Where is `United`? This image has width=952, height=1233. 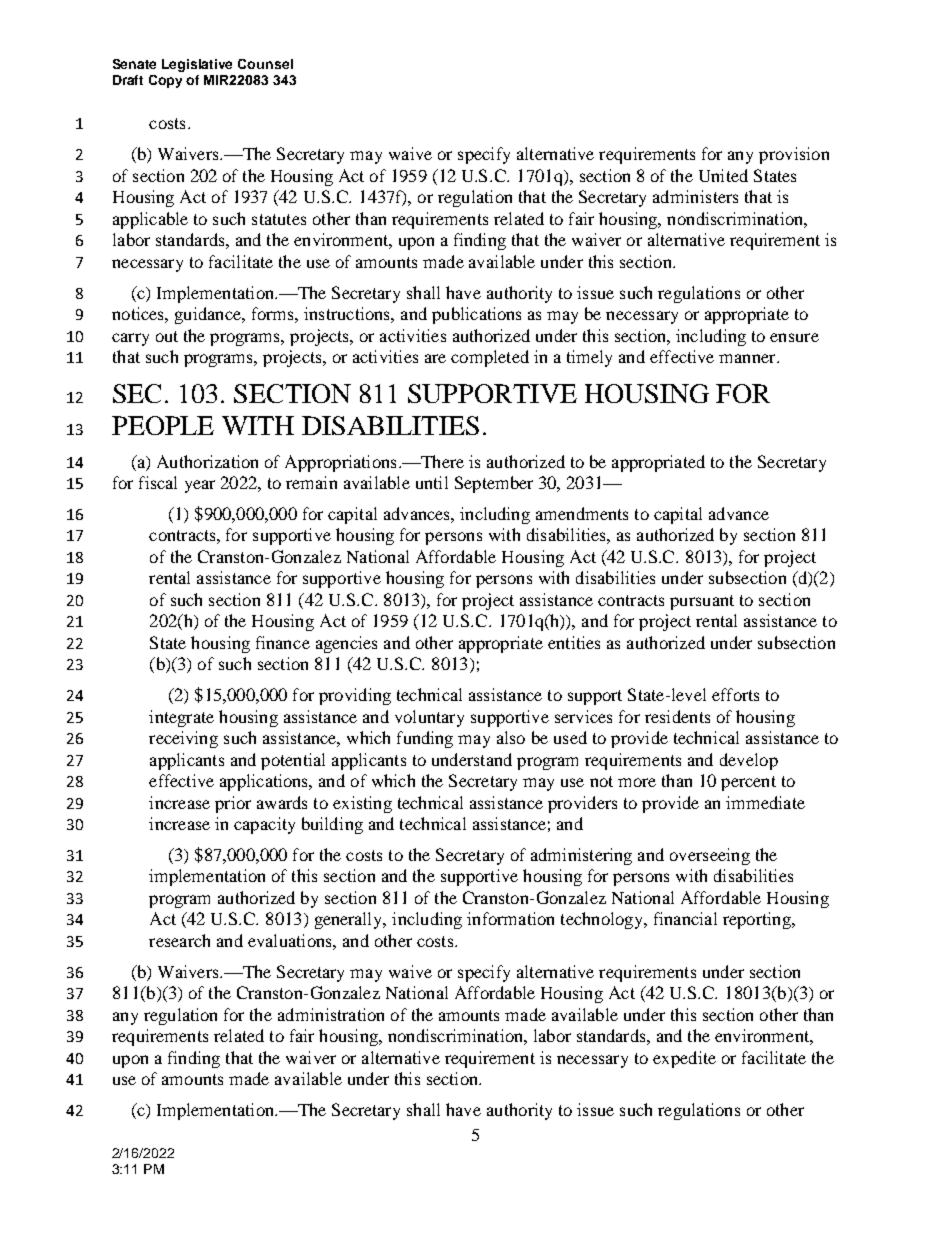
United is located at coordinates (723, 175).
